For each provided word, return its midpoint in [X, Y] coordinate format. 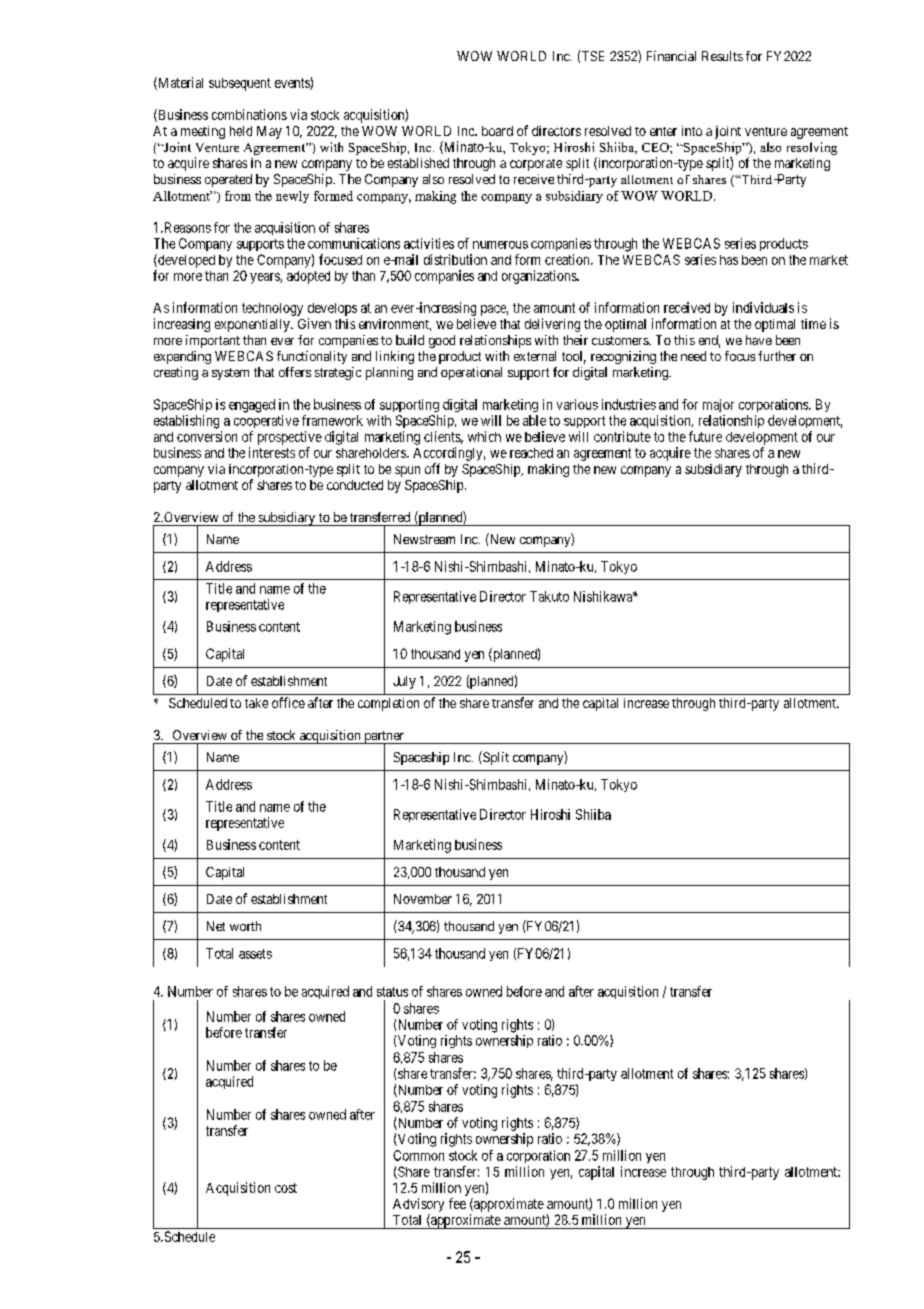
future [705, 436]
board [497, 131]
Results [722, 56]
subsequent [240, 84]
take [256, 703]
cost [286, 1188]
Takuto [549, 596]
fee [457, 1203]
